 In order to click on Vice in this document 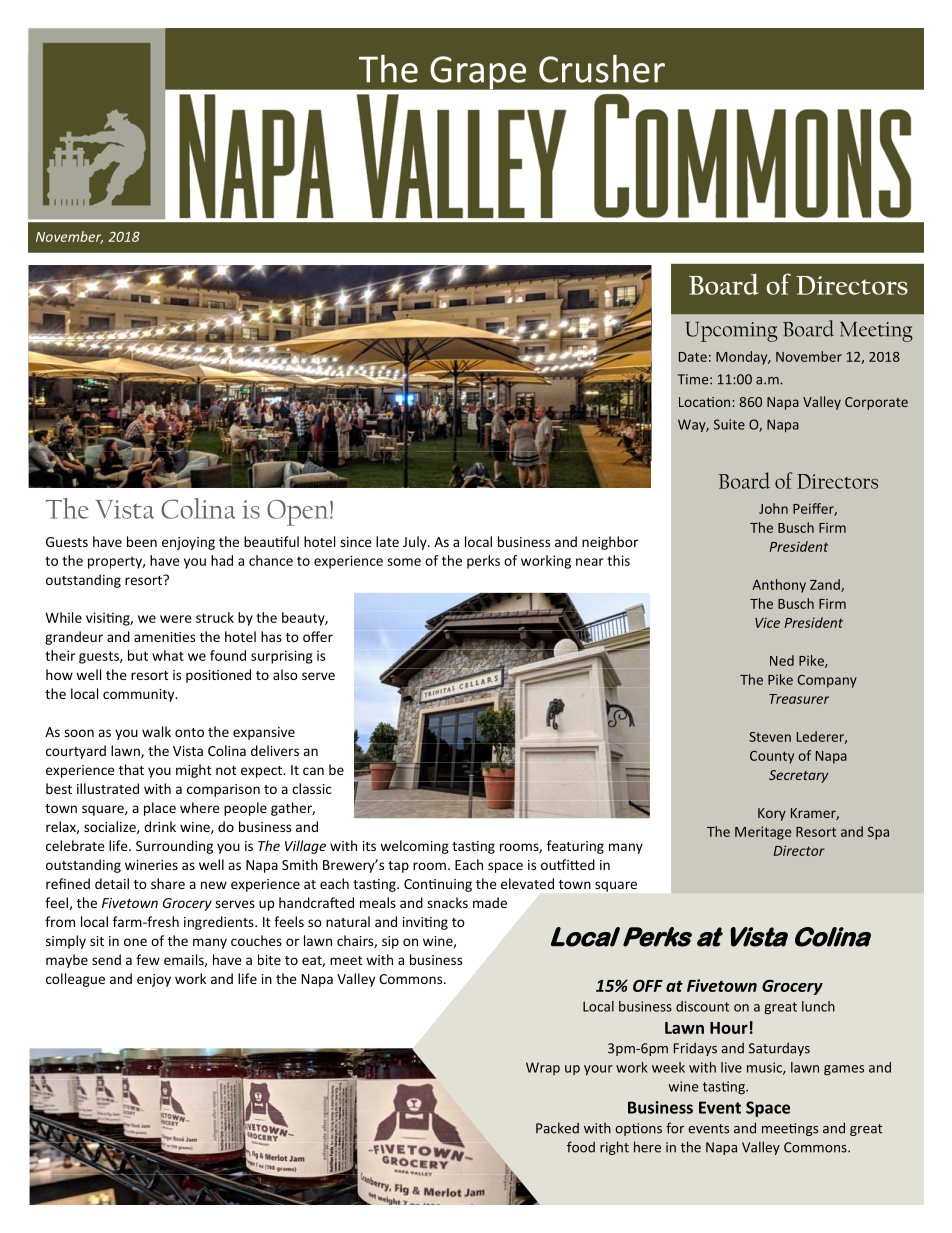, I will do `click(767, 623)`.
